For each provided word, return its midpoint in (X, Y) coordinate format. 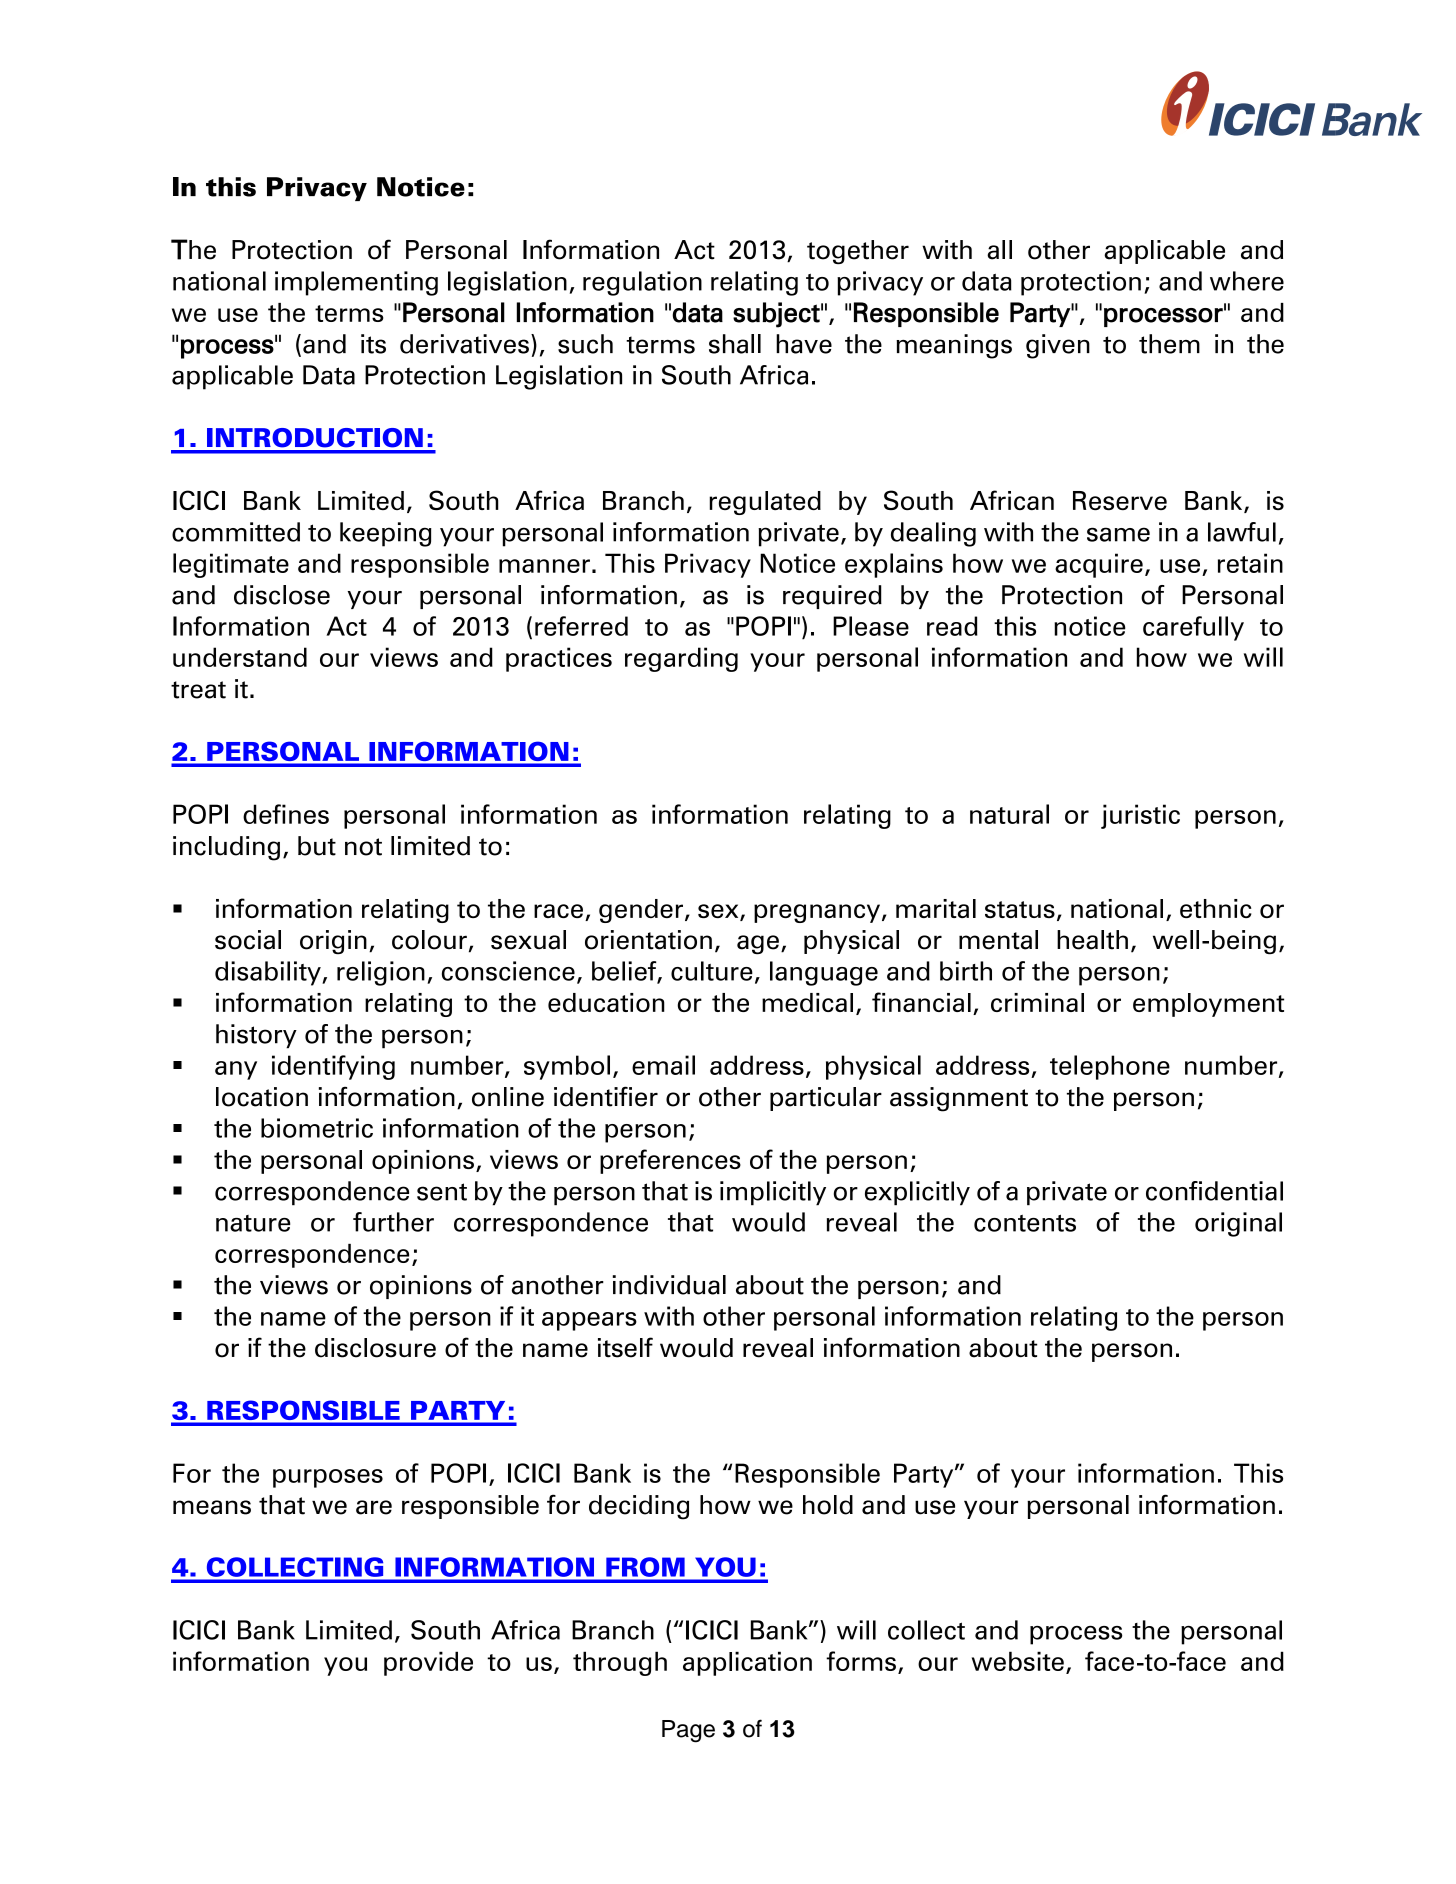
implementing (356, 283)
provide (428, 1663)
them (1169, 344)
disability (269, 973)
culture (712, 971)
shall (735, 344)
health (1092, 940)
